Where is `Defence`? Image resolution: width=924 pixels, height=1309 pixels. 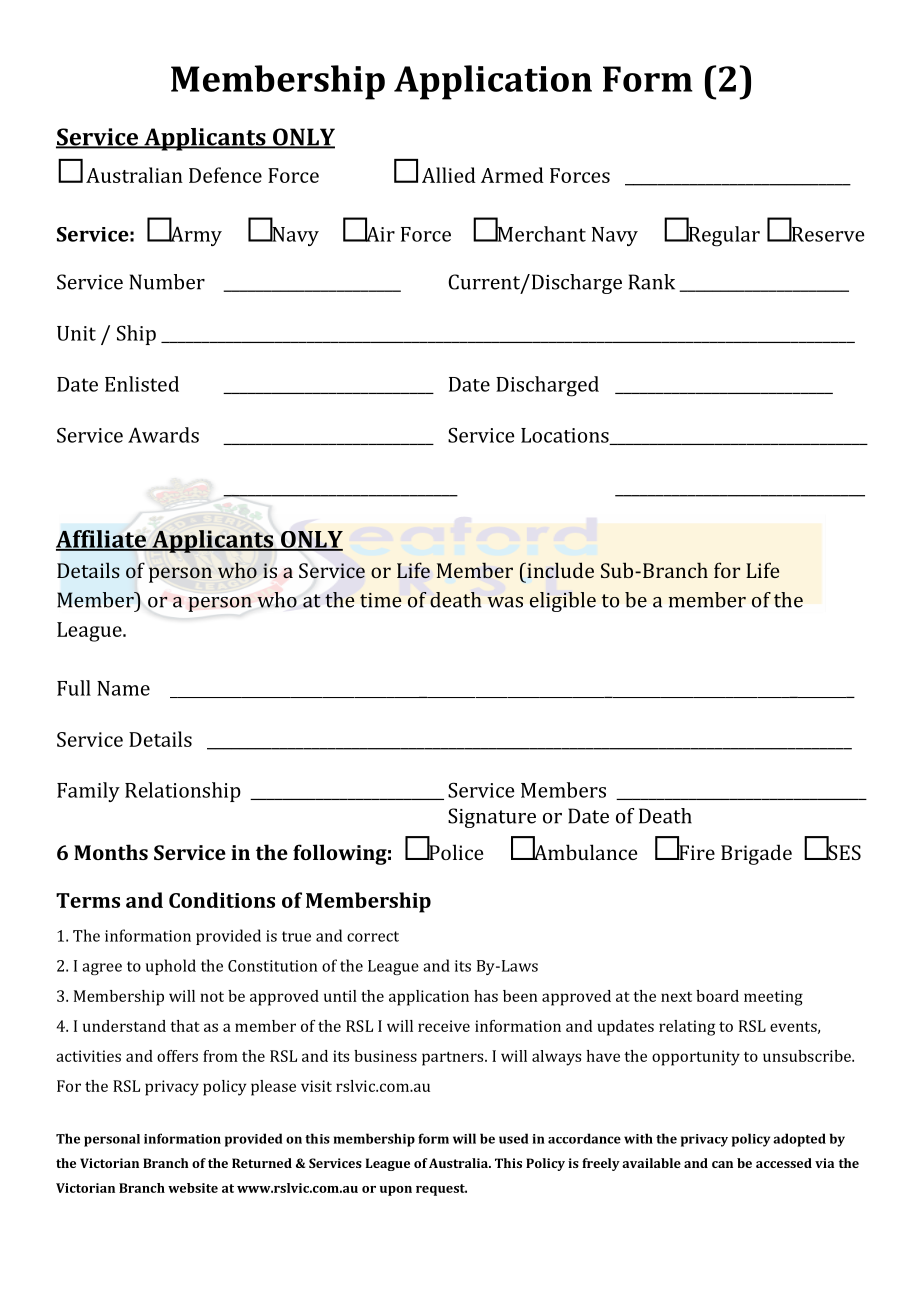 Defence is located at coordinates (225, 175).
